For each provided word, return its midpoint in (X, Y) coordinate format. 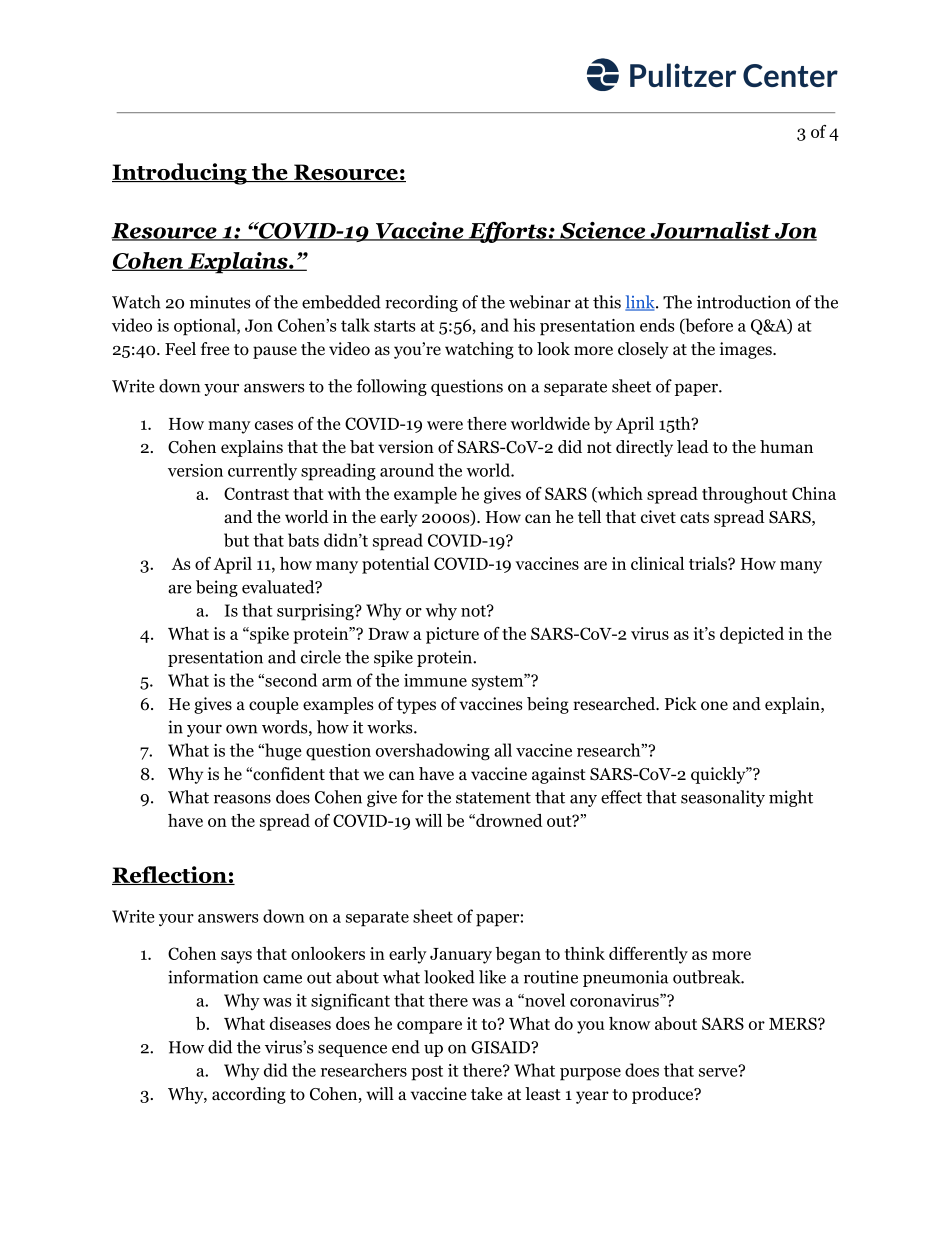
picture (452, 635)
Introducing (180, 174)
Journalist (710, 231)
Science (603, 231)
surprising (316, 612)
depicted (752, 635)
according (249, 1095)
